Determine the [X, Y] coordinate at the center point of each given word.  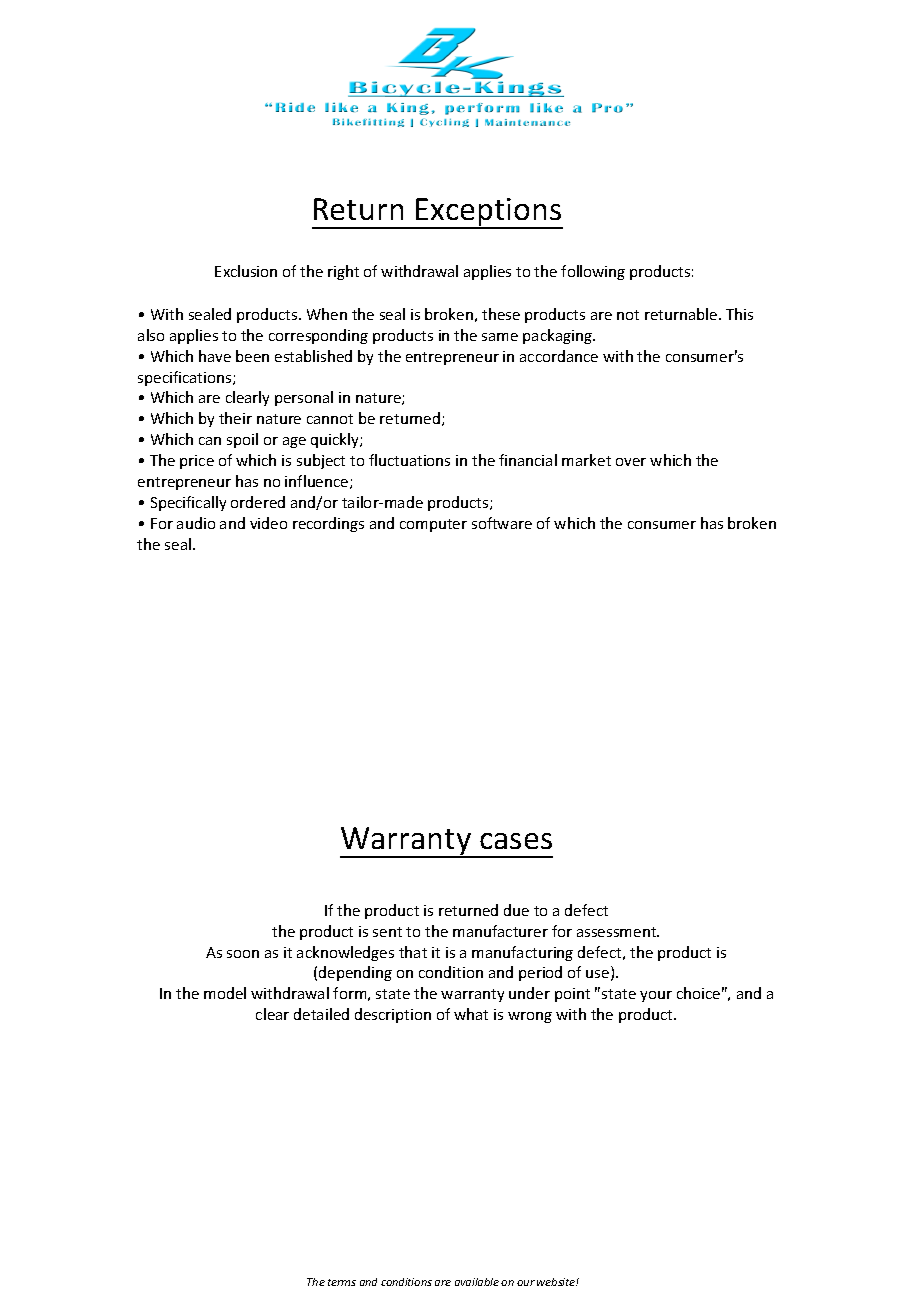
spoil [242, 440]
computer [433, 525]
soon [243, 954]
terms [342, 1282]
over [631, 462]
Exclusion [246, 271]
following [593, 272]
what [471, 1014]
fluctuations [409, 460]
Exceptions [488, 213]
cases [516, 841]
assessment [618, 932]
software [502, 523]
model [225, 993]
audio [196, 523]
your [656, 996]
